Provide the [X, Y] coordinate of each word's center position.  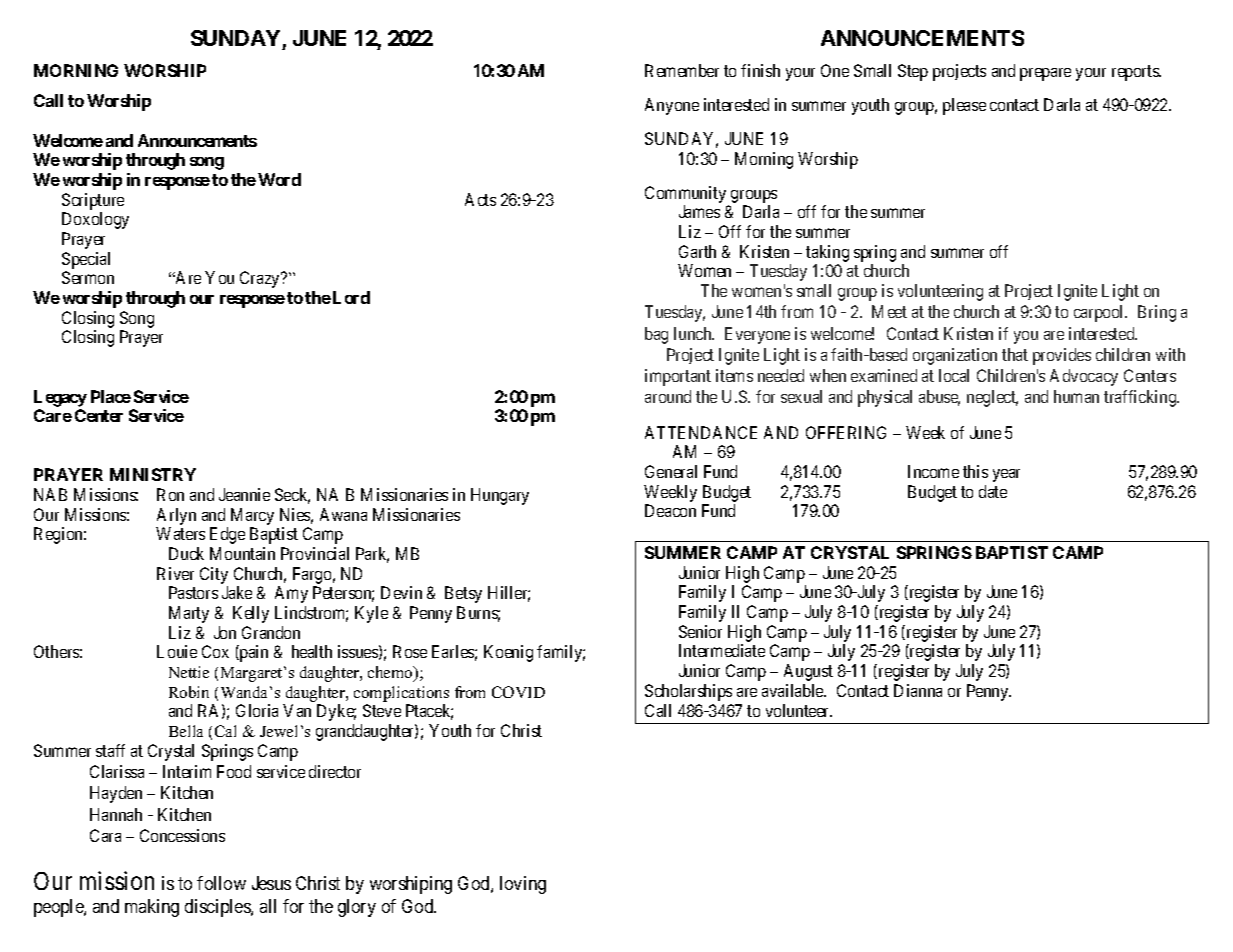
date [993, 491]
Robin [189, 692]
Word [279, 179]
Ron [170, 494]
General [671, 471]
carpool [1100, 313]
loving [523, 885]
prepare [1045, 74]
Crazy [261, 279]
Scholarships [688, 692]
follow [221, 883]
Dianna [918, 690]
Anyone [672, 106]
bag [656, 335]
